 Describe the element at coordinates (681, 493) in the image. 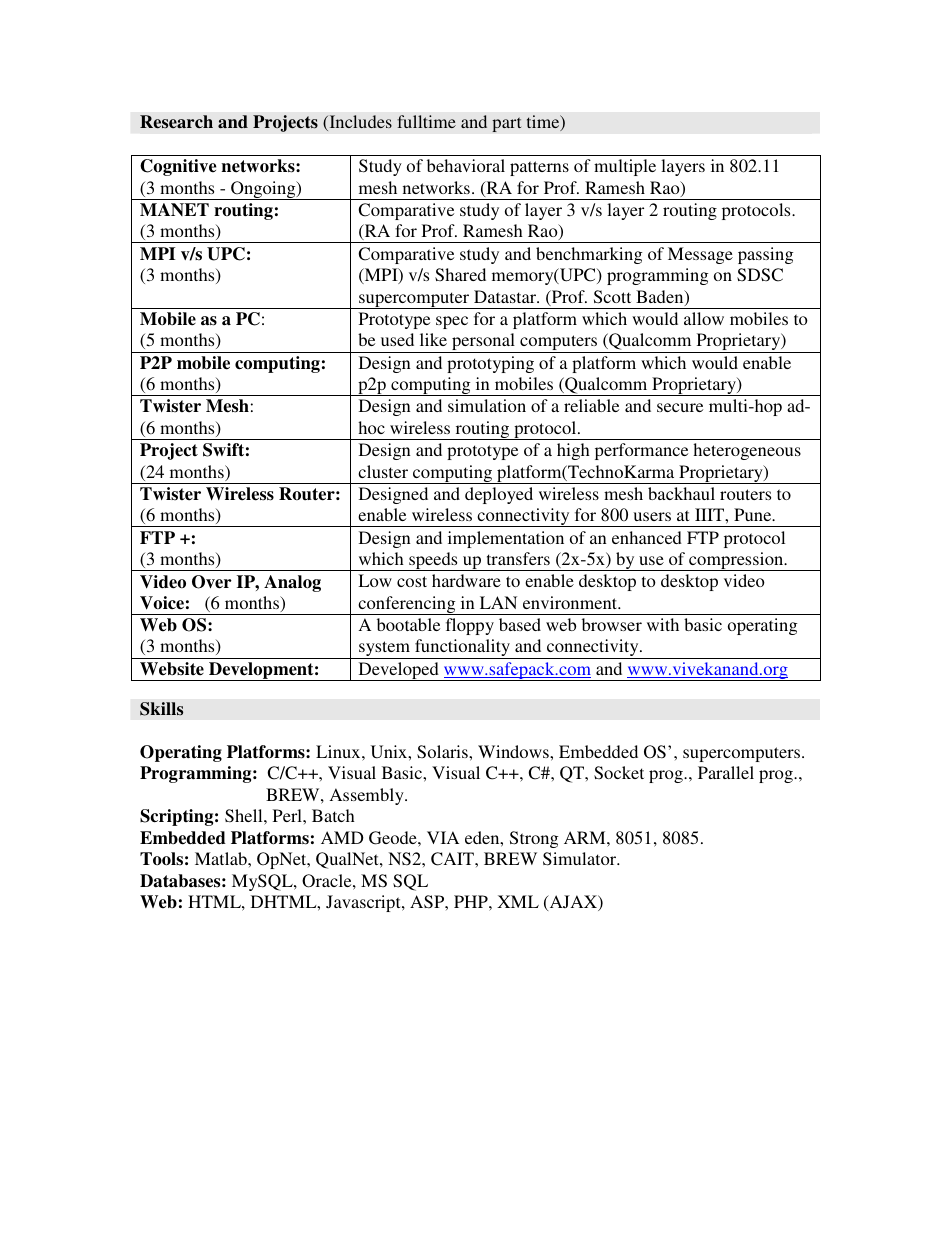

I see `backhaul` at that location.
